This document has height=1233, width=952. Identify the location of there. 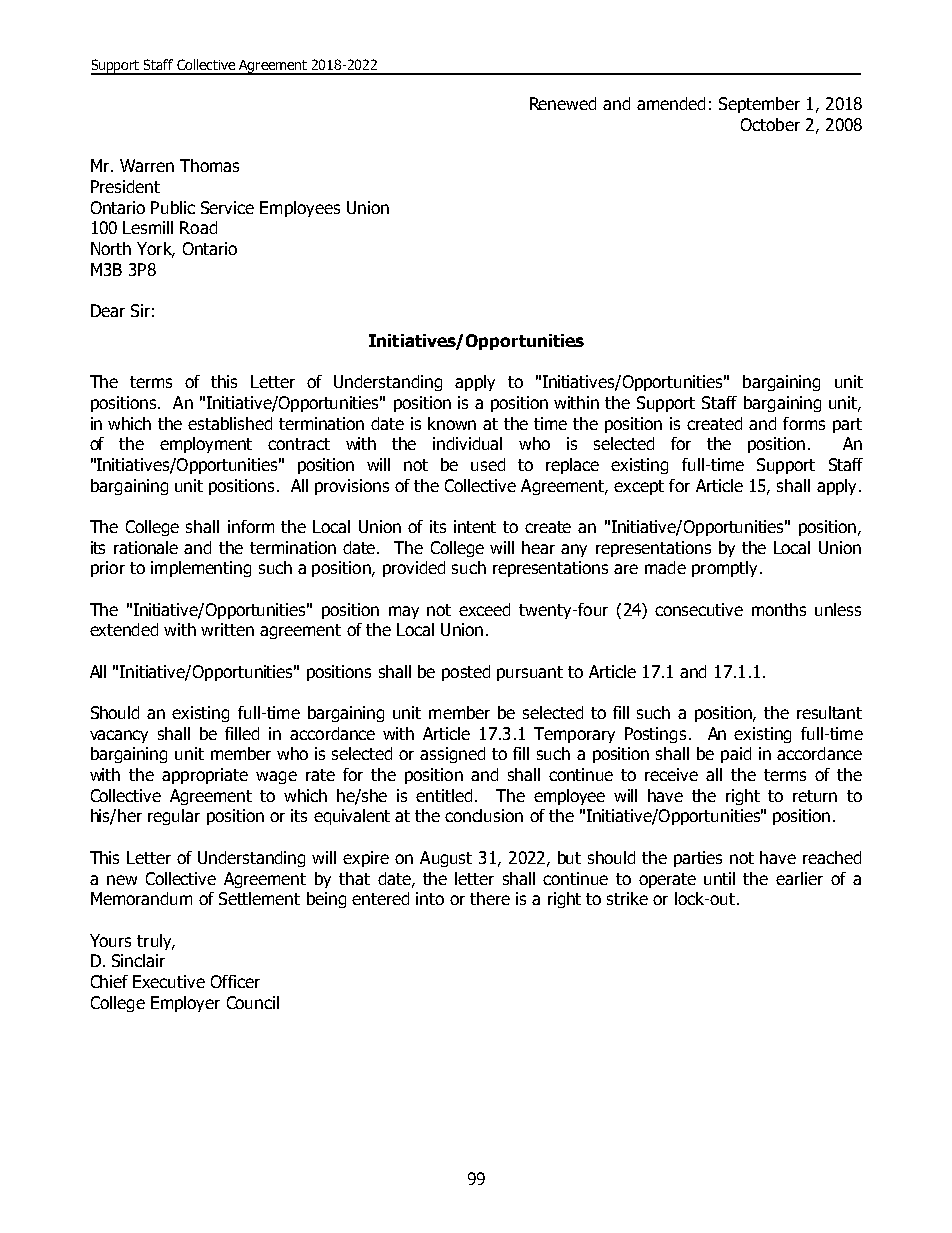
(490, 898).
